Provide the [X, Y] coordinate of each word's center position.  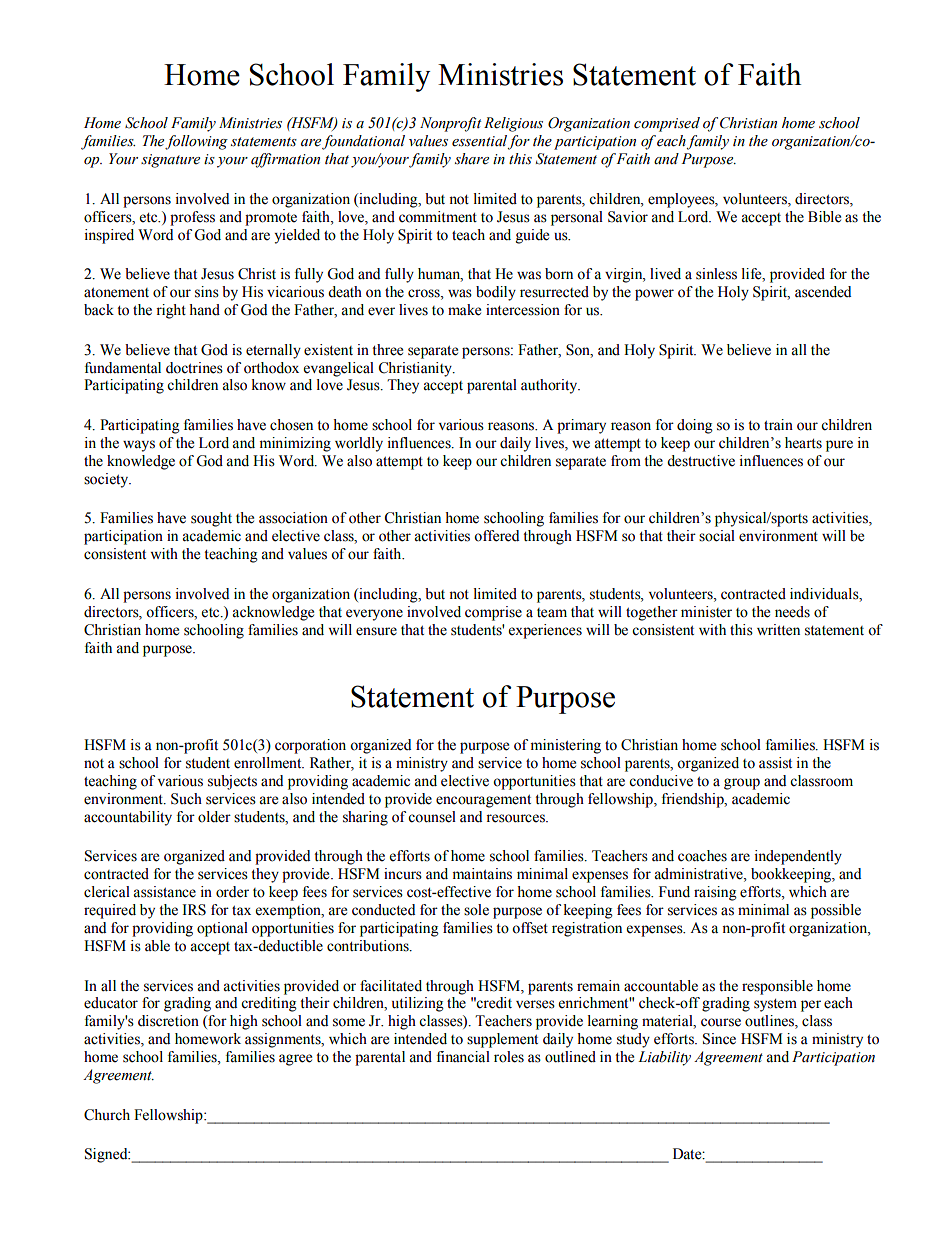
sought [211, 519]
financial [463, 1057]
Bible [824, 217]
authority [550, 386]
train [778, 424]
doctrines [194, 368]
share [472, 159]
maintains [482, 874]
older [214, 817]
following [196, 142]
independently [798, 857]
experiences [545, 631]
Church [107, 1115]
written [778, 630]
